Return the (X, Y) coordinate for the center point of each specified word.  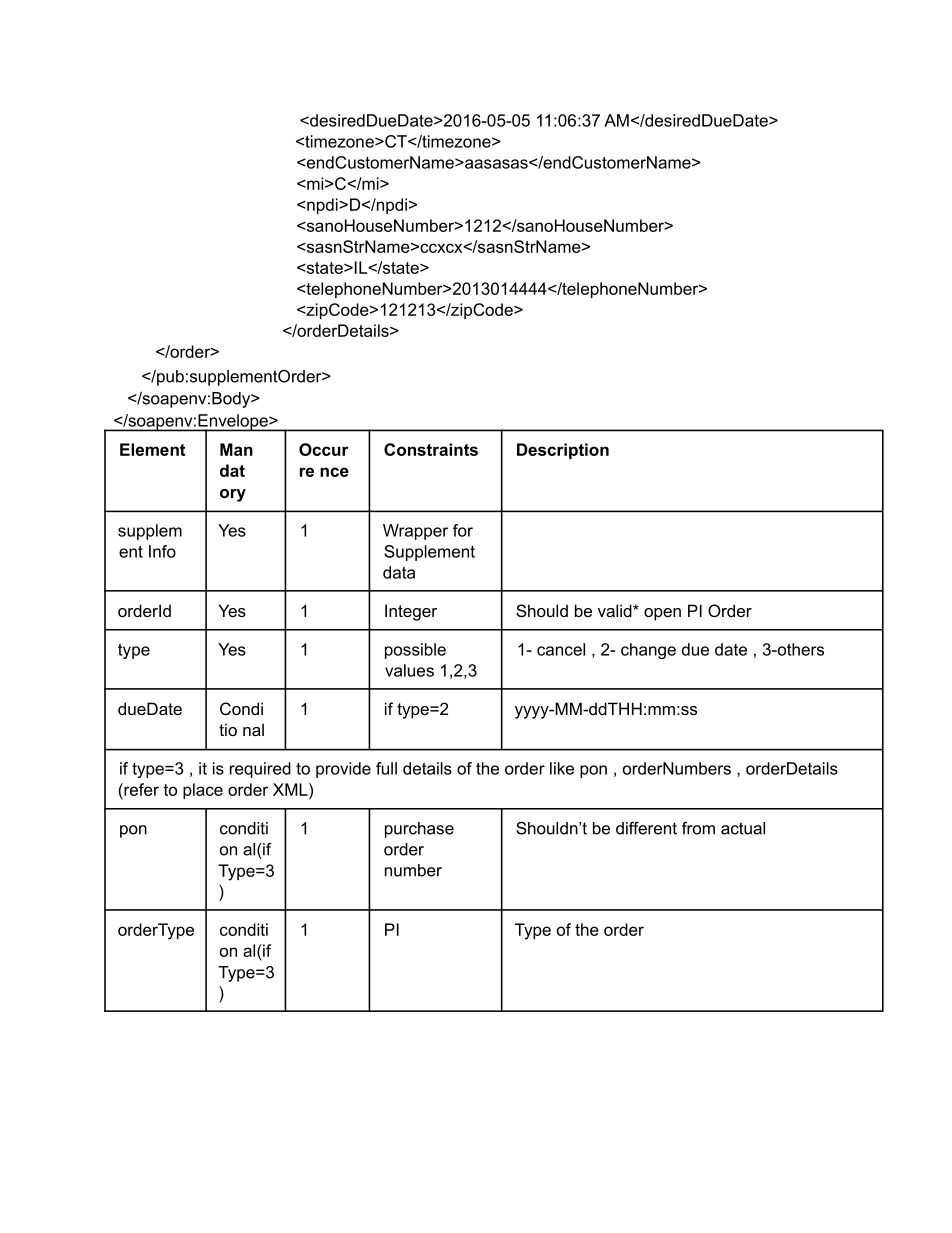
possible (415, 651)
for (463, 530)
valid (616, 610)
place (203, 791)
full (386, 768)
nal (253, 729)
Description (563, 451)
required (260, 770)
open (662, 614)
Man (236, 449)
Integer (411, 612)
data (399, 572)
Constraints (431, 449)
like (562, 768)
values (409, 670)
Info (162, 551)
